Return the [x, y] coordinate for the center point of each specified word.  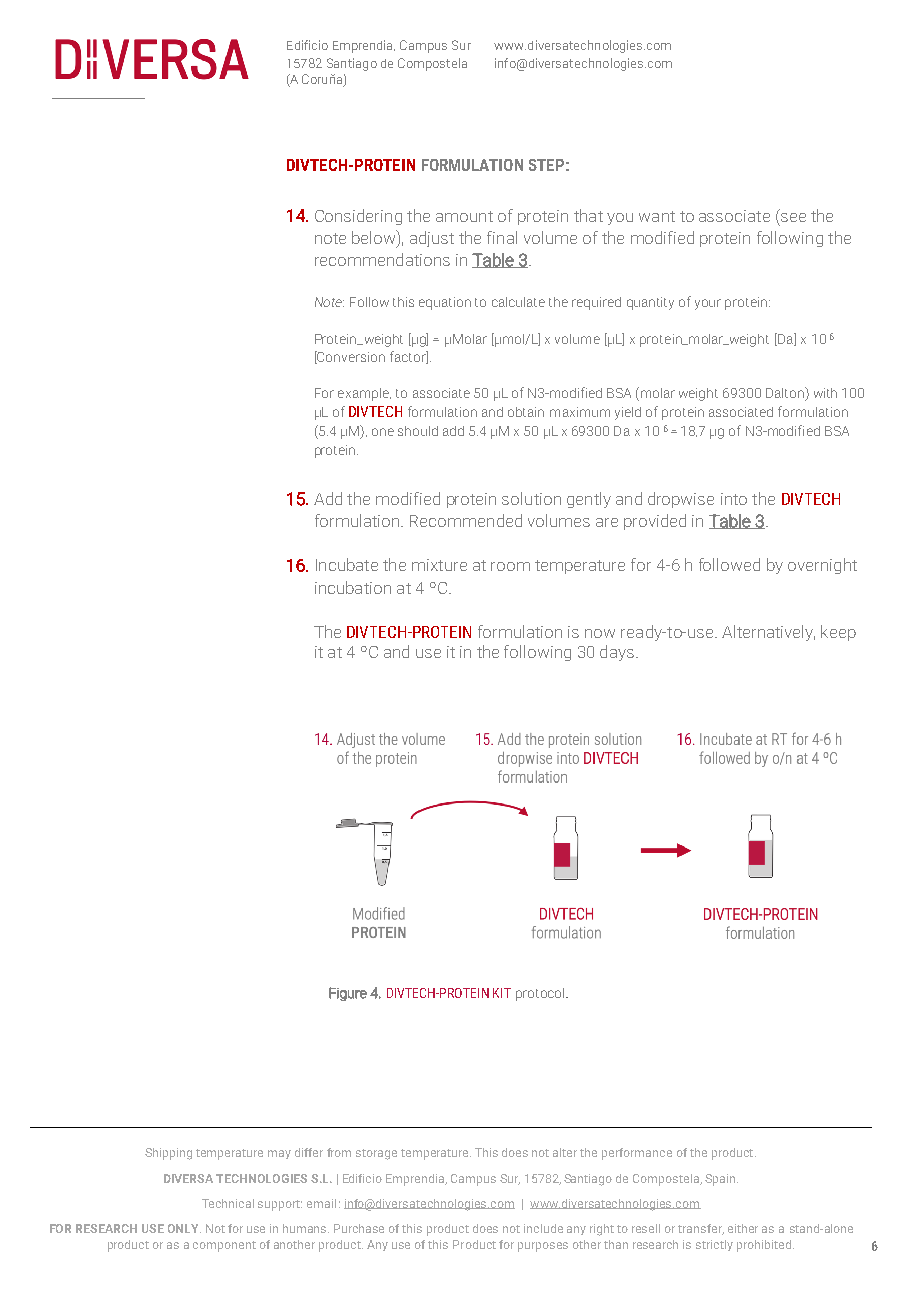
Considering [358, 217]
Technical [228, 1203]
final [502, 237]
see [793, 217]
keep [838, 633]
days [617, 653]
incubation [353, 587]
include [543, 1228]
